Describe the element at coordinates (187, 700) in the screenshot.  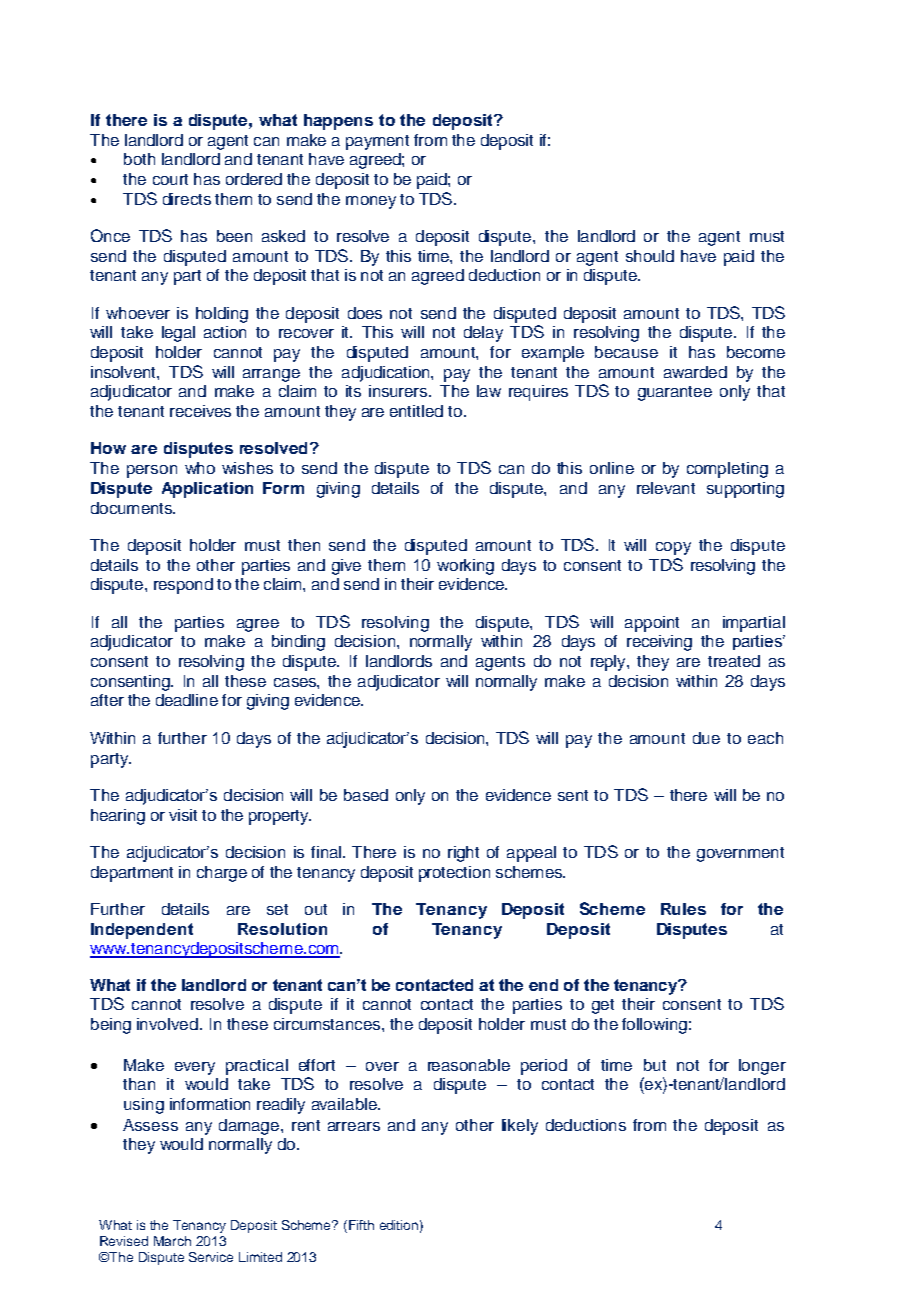
I see `deadline` at that location.
